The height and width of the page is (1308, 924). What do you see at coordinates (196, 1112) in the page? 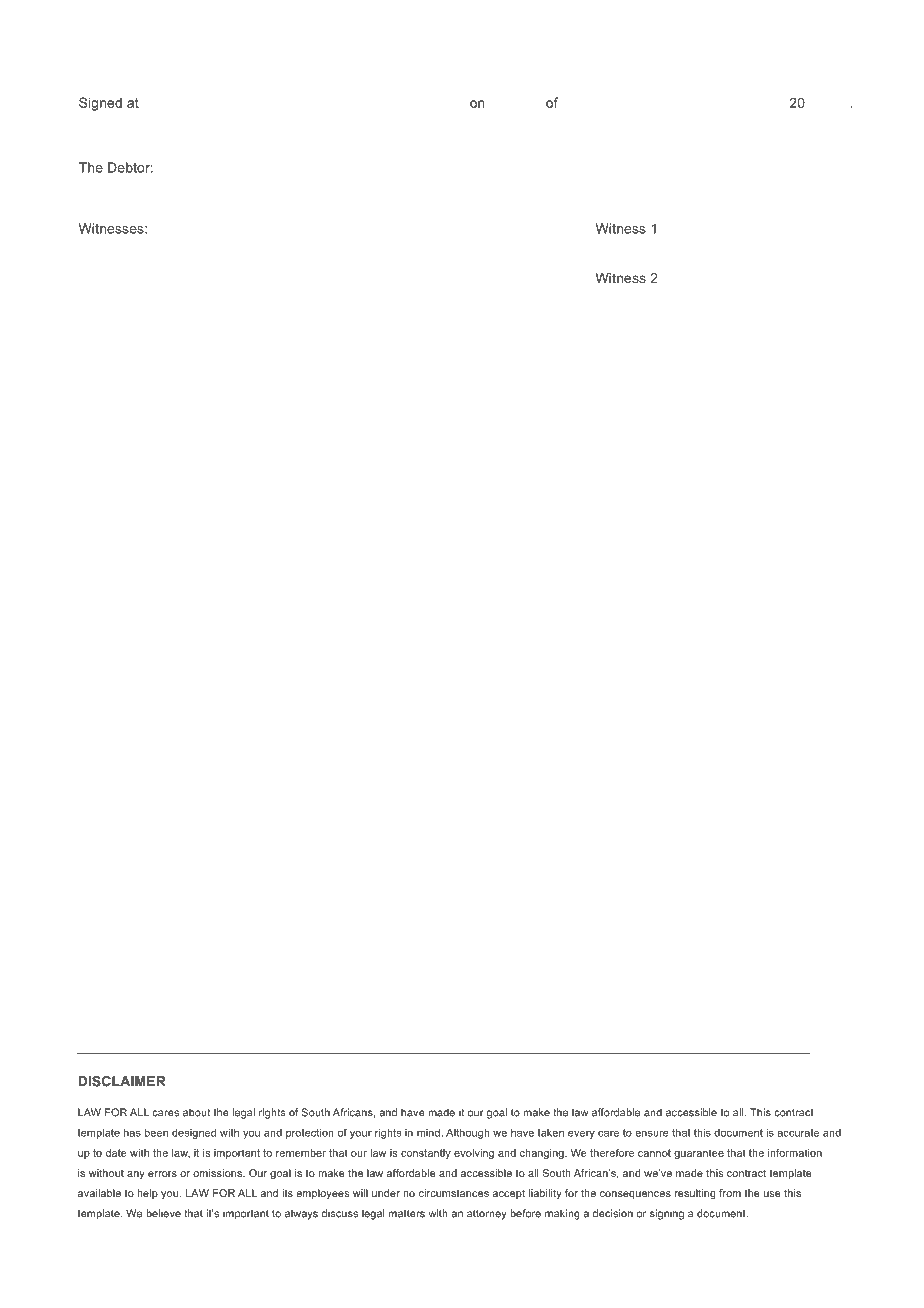
I see `about` at bounding box center [196, 1112].
